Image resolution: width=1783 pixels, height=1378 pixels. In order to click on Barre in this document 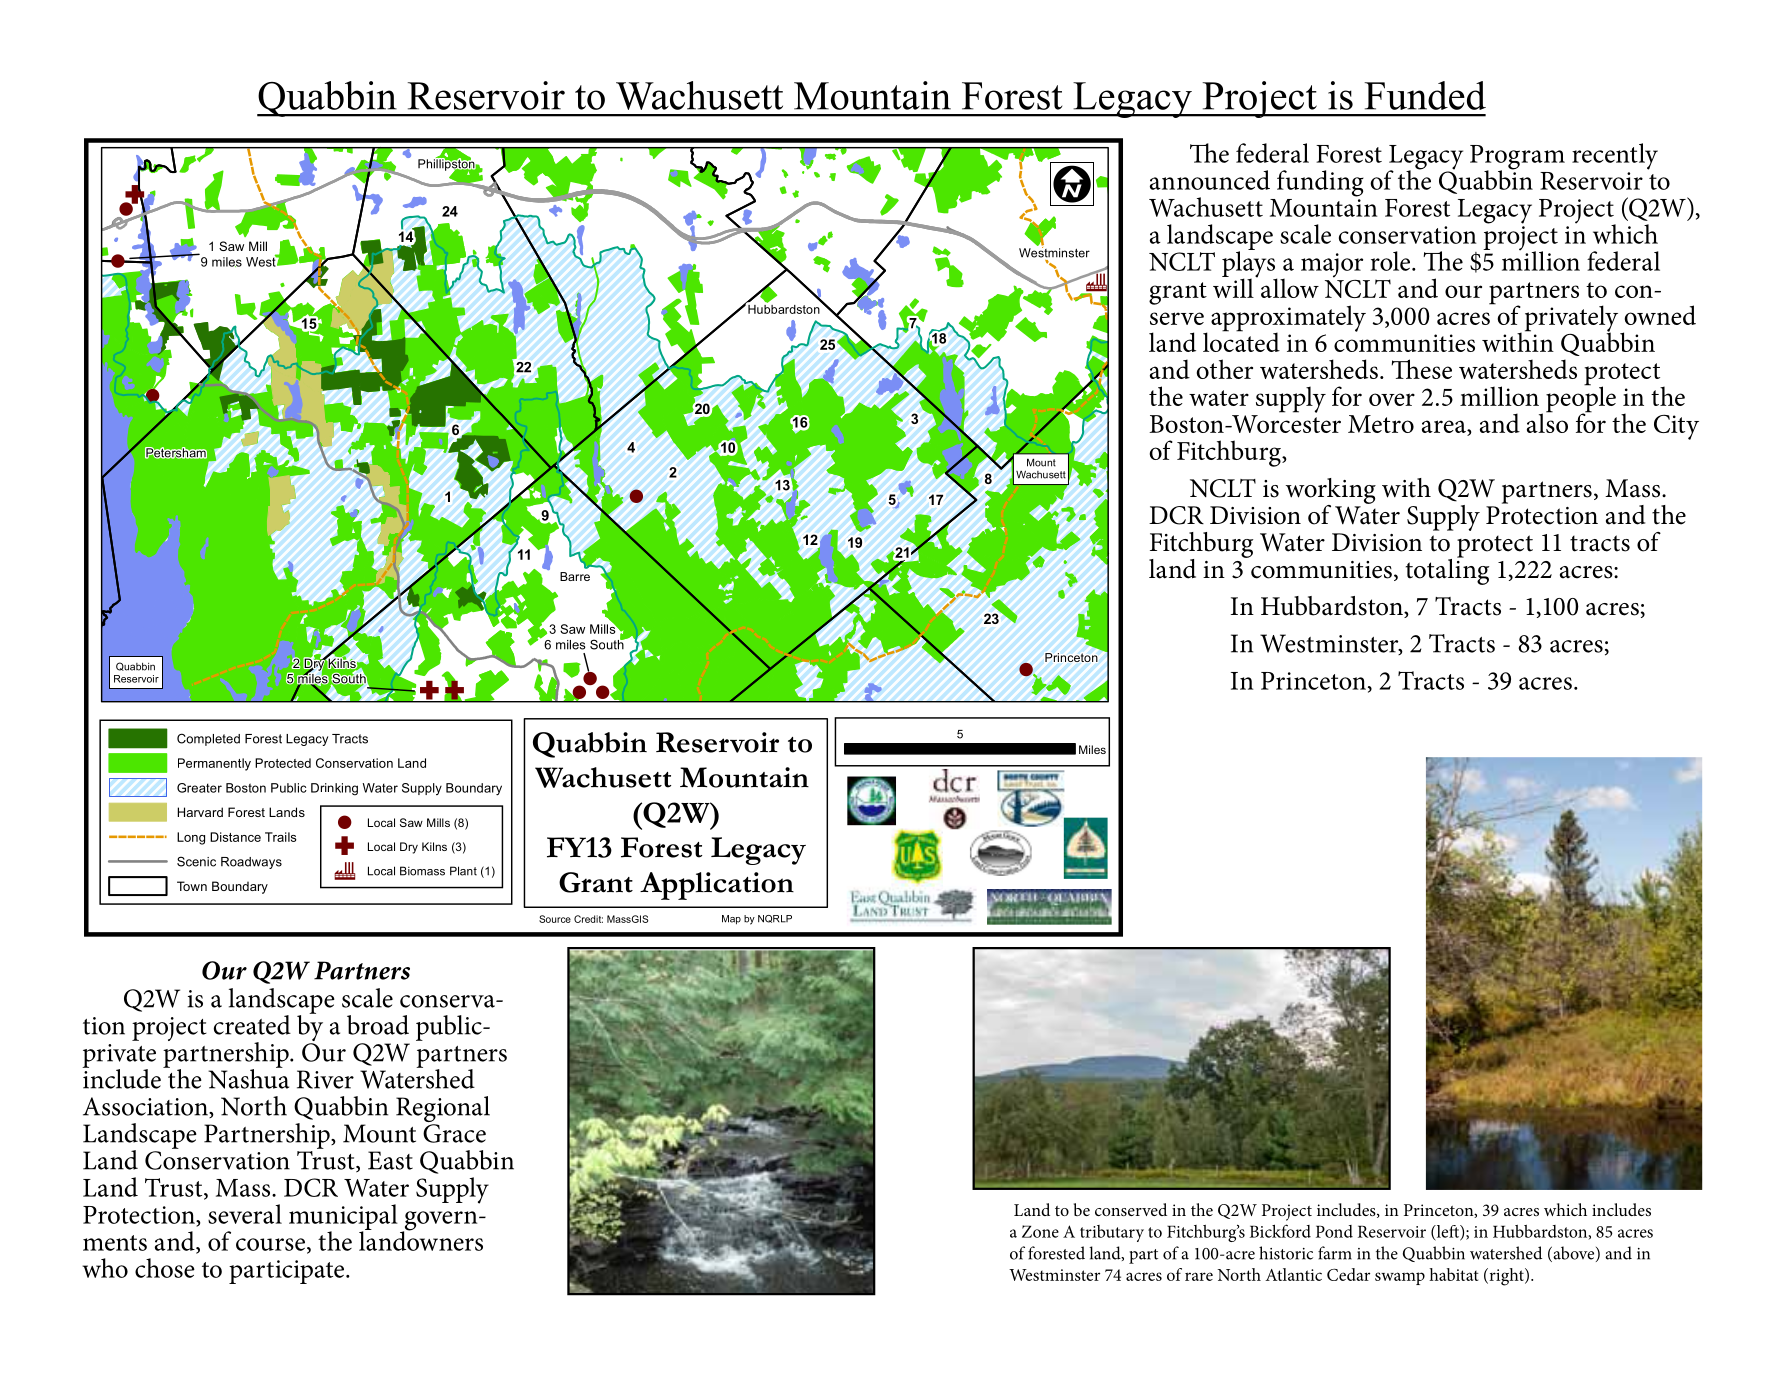, I will do `click(575, 576)`.
